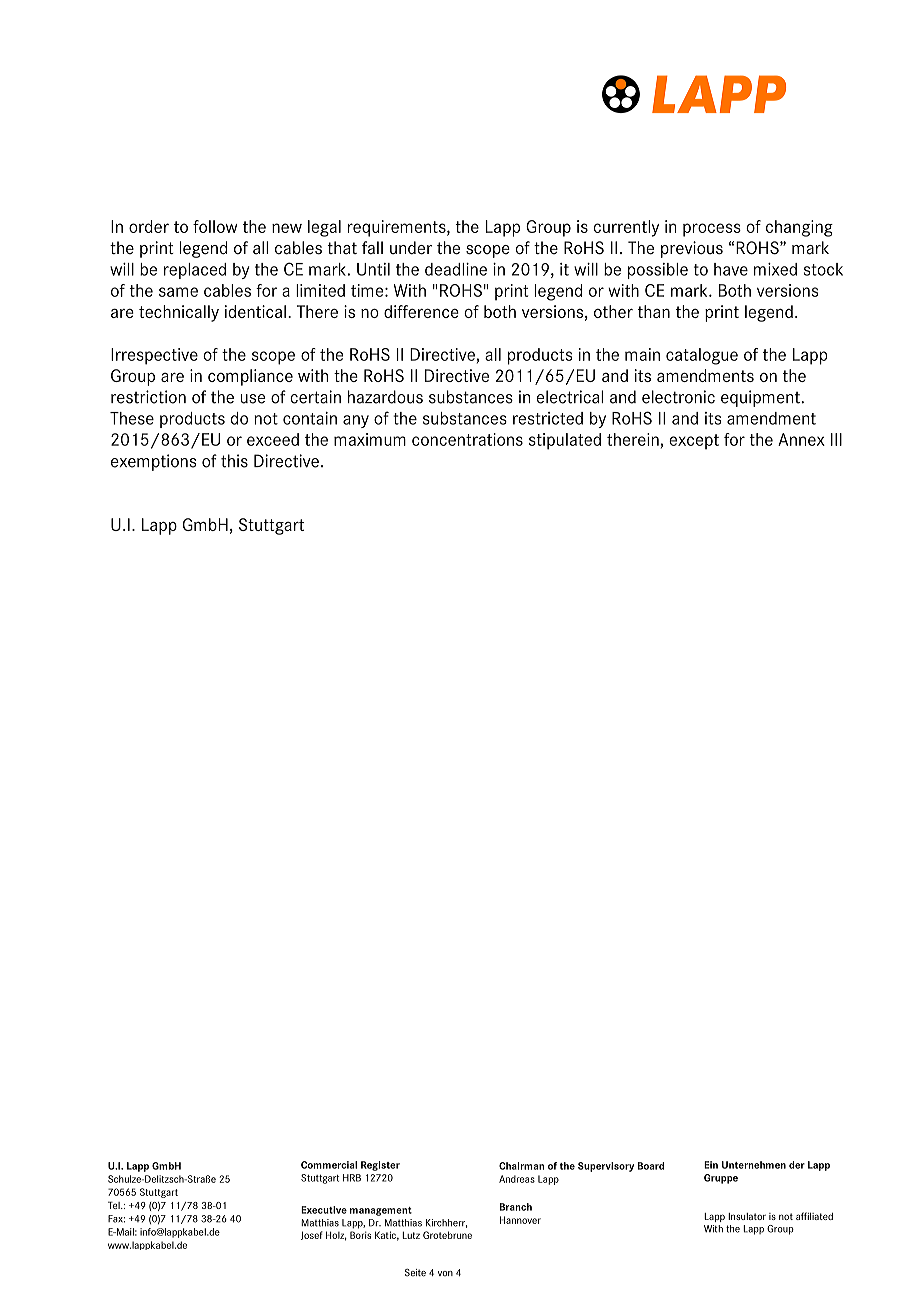 The image size is (924, 1308). What do you see at coordinates (115, 1205) in the page?
I see `Tel` at bounding box center [115, 1205].
